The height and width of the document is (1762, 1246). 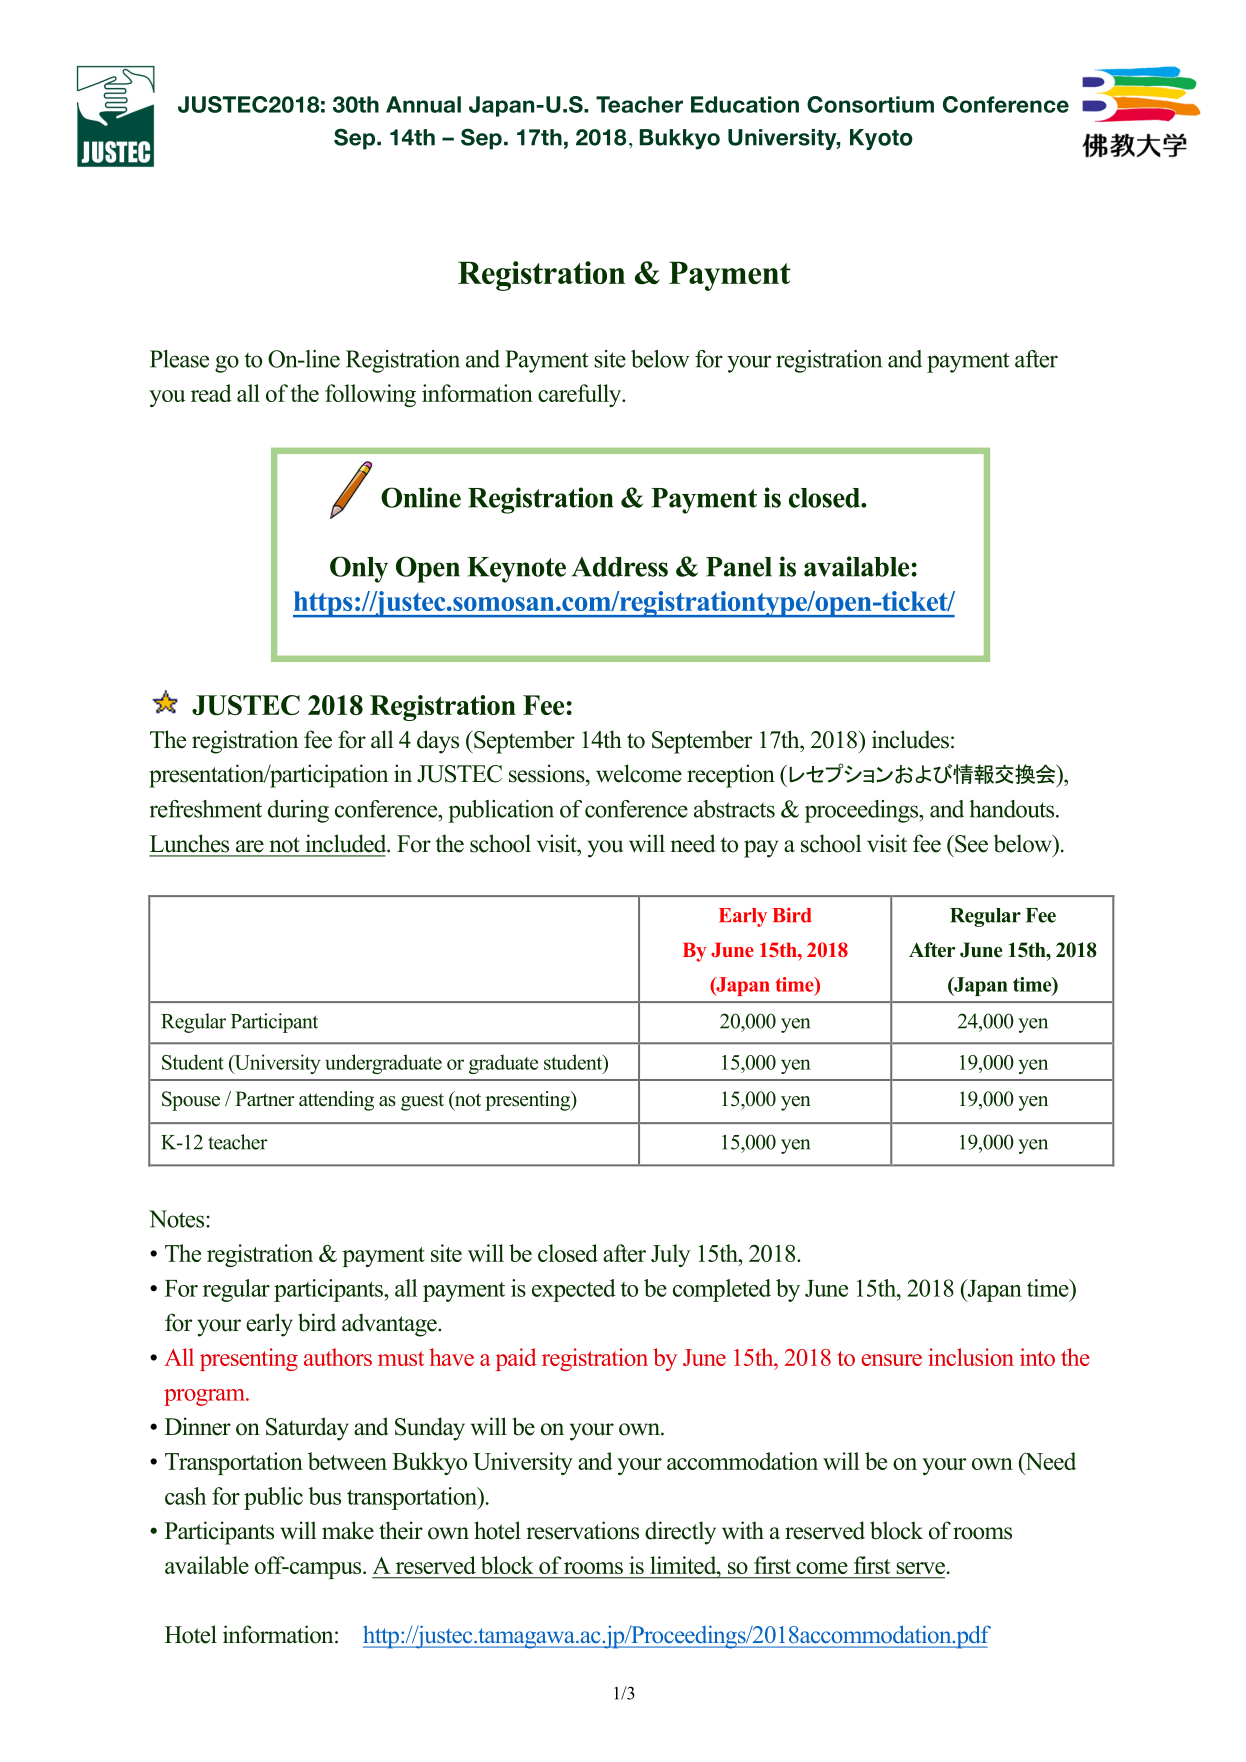 What do you see at coordinates (574, 1290) in the document?
I see `expected` at bounding box center [574, 1290].
